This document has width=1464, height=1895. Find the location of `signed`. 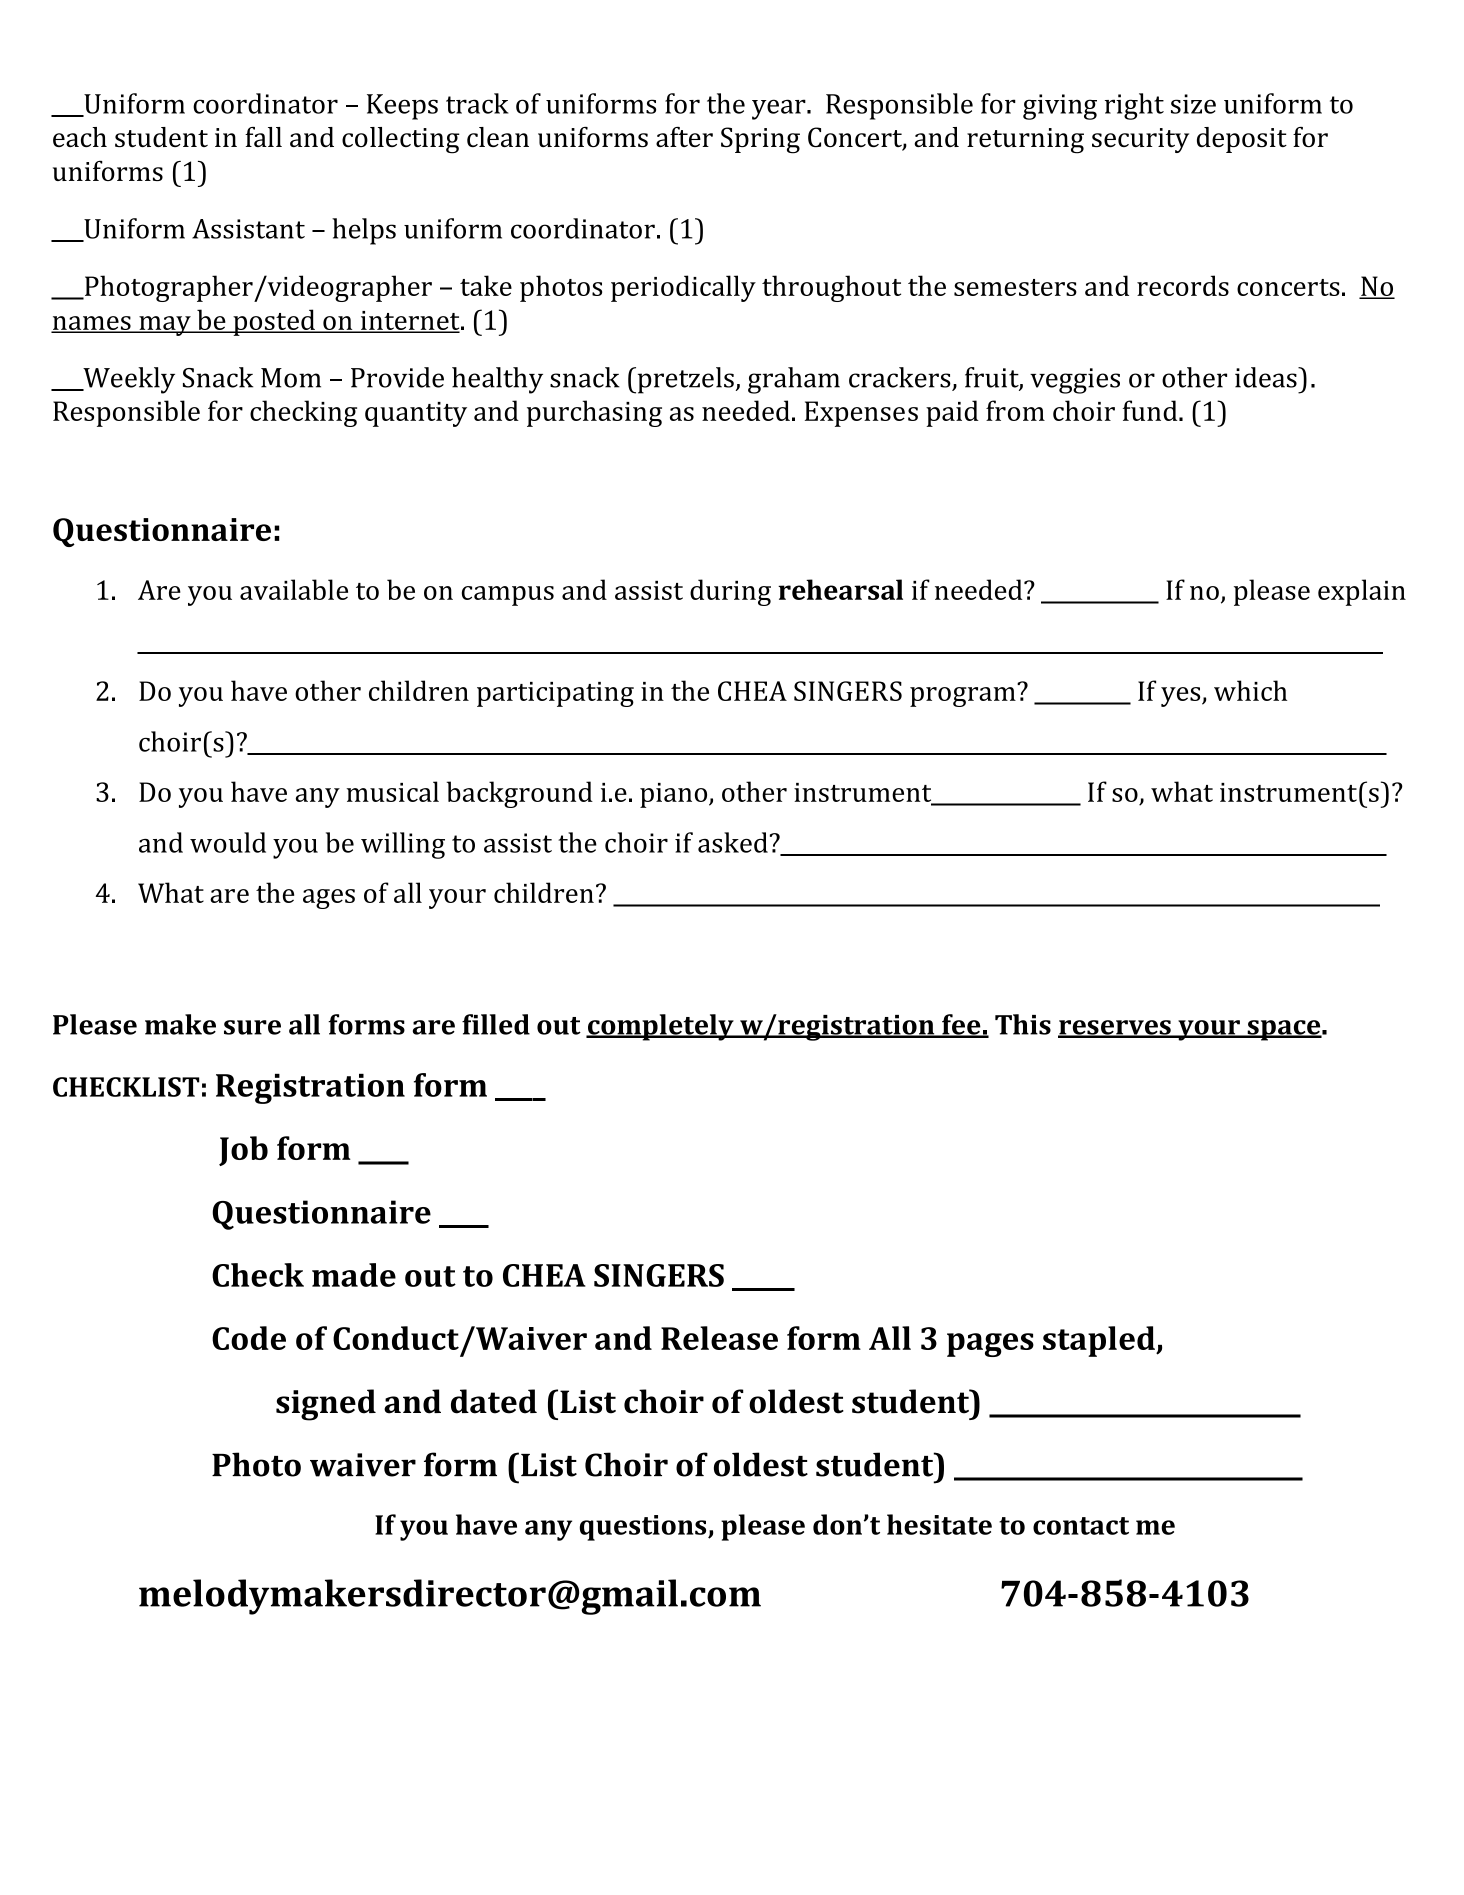

signed is located at coordinates (326, 1405).
